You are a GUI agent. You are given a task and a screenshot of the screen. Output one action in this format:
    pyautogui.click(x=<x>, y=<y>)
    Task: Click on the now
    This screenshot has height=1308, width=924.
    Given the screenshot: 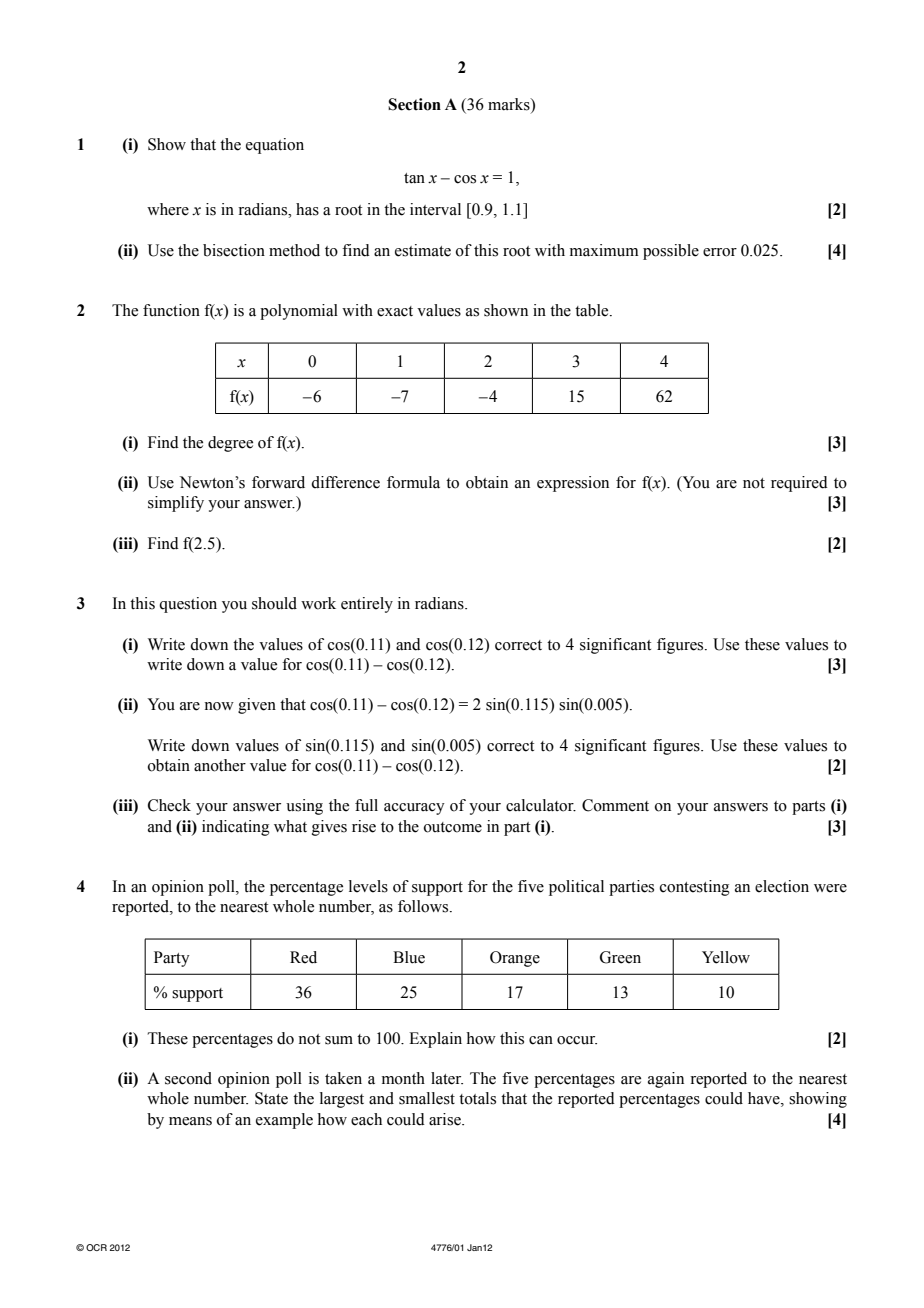 What is the action you would take?
    pyautogui.click(x=219, y=706)
